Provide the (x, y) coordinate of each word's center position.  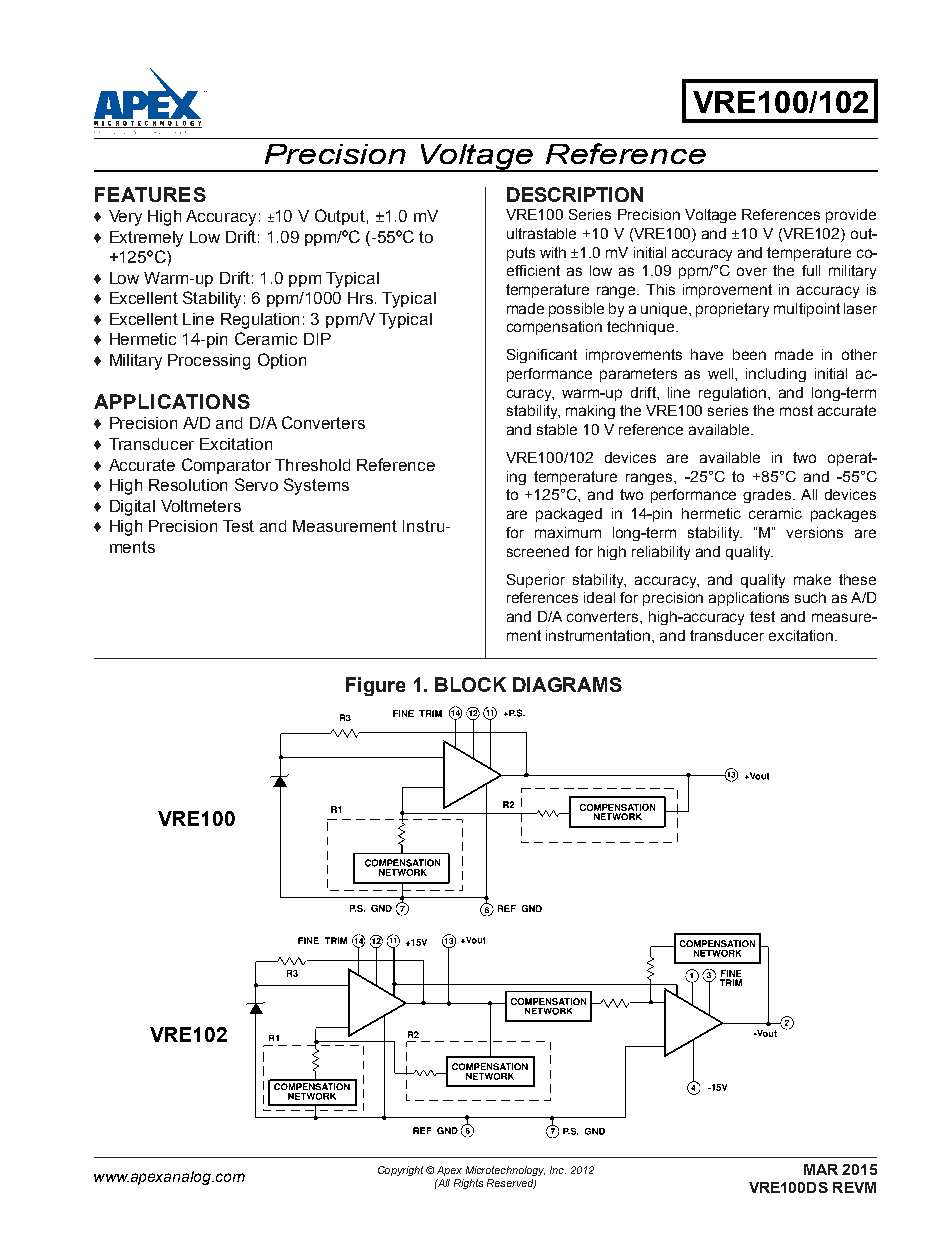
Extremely (146, 239)
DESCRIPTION (575, 194)
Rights (468, 1184)
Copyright (400, 1171)
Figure (375, 686)
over (752, 271)
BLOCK (470, 684)
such (810, 597)
